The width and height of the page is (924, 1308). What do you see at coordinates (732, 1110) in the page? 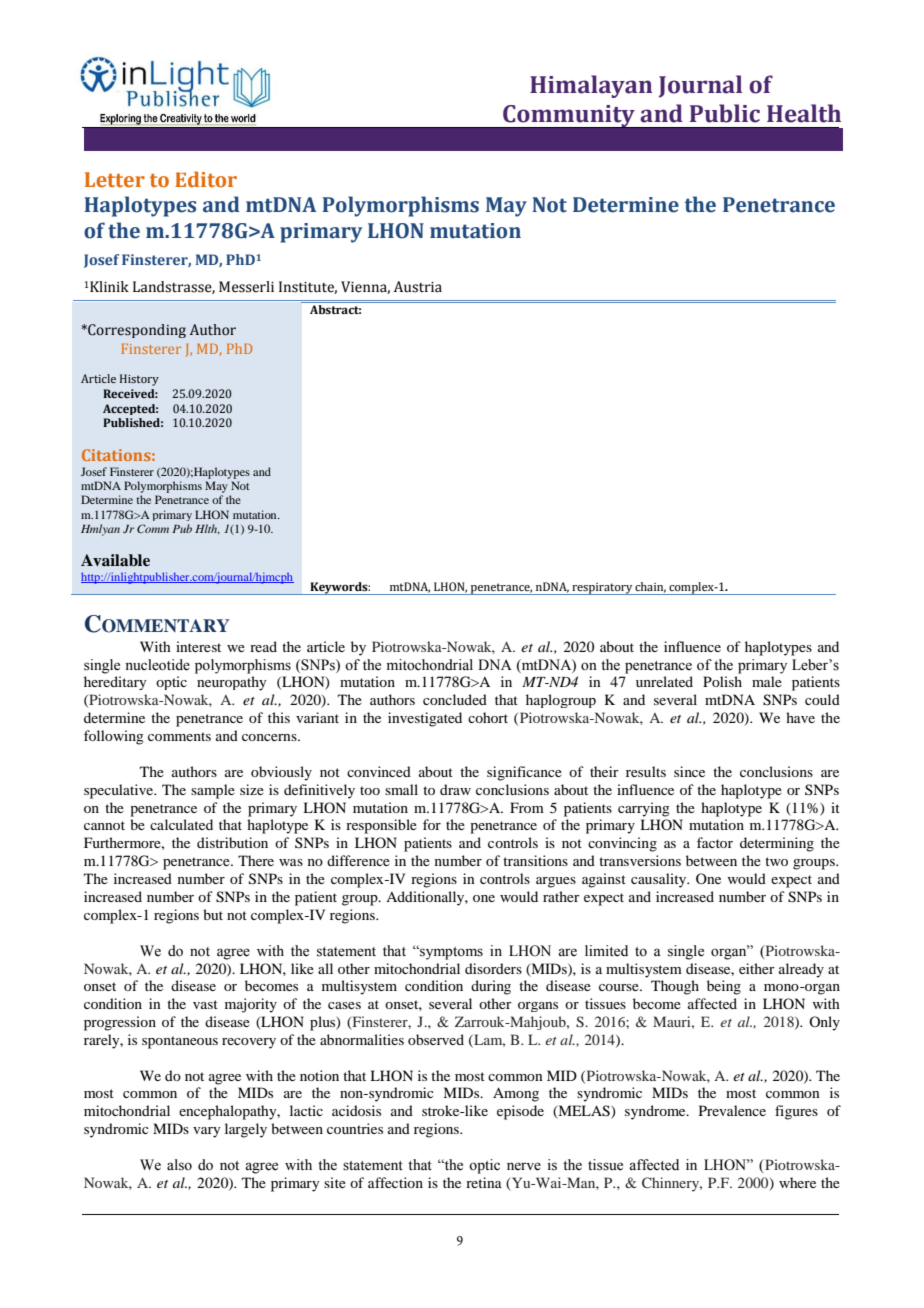
I see `Prevalence` at bounding box center [732, 1110].
